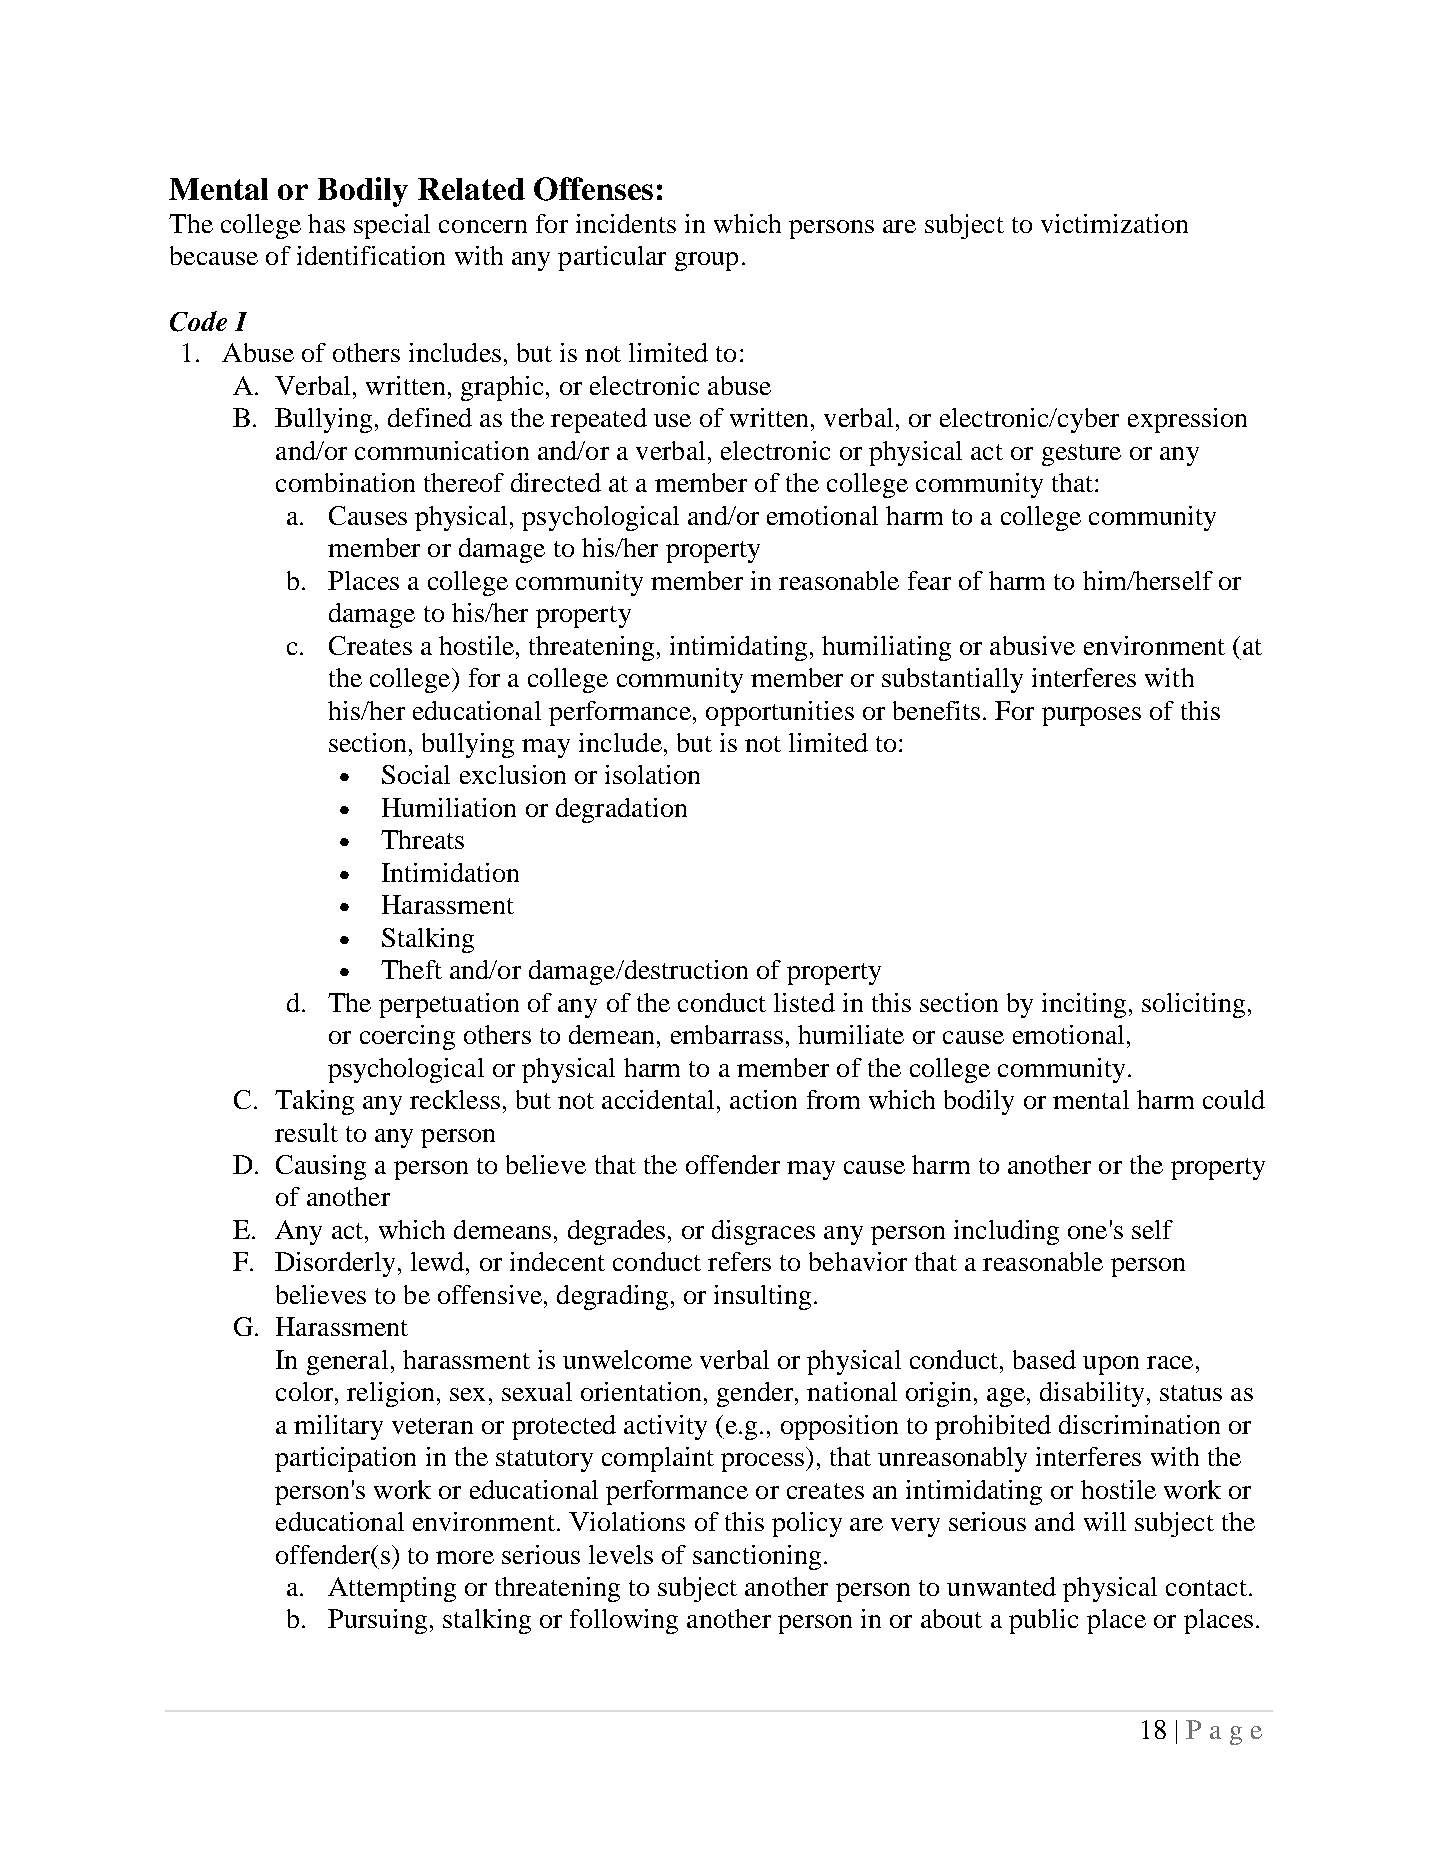 The image size is (1439, 1863). Describe the element at coordinates (757, 1557) in the screenshot. I see `sanctioning` at that location.
